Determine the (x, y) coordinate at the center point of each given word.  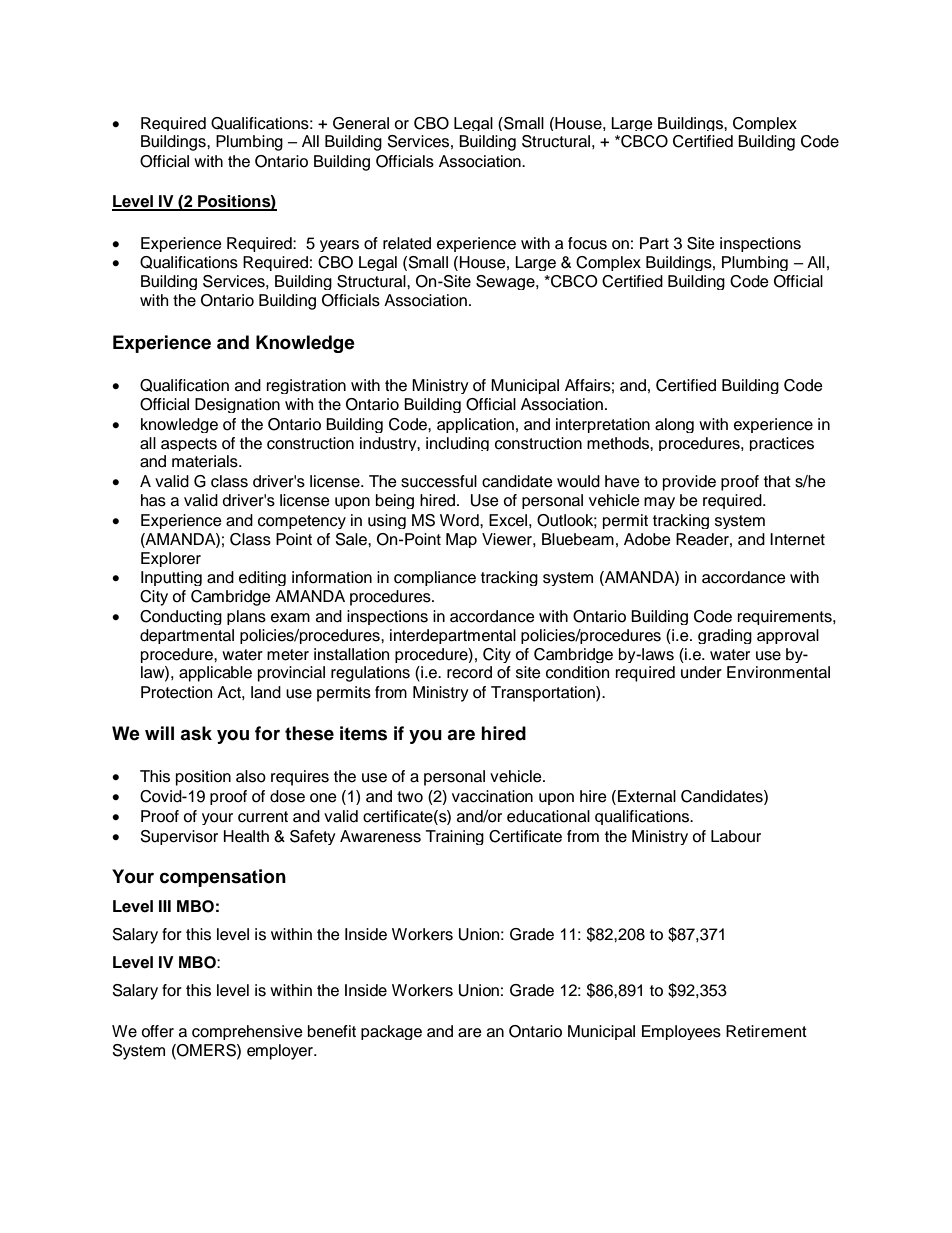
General (361, 123)
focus (587, 243)
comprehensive (247, 1032)
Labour (736, 836)
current (263, 817)
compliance (435, 578)
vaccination (492, 796)
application (475, 425)
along (674, 425)
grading (725, 636)
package (391, 1032)
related (407, 243)
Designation (237, 405)
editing (262, 578)
